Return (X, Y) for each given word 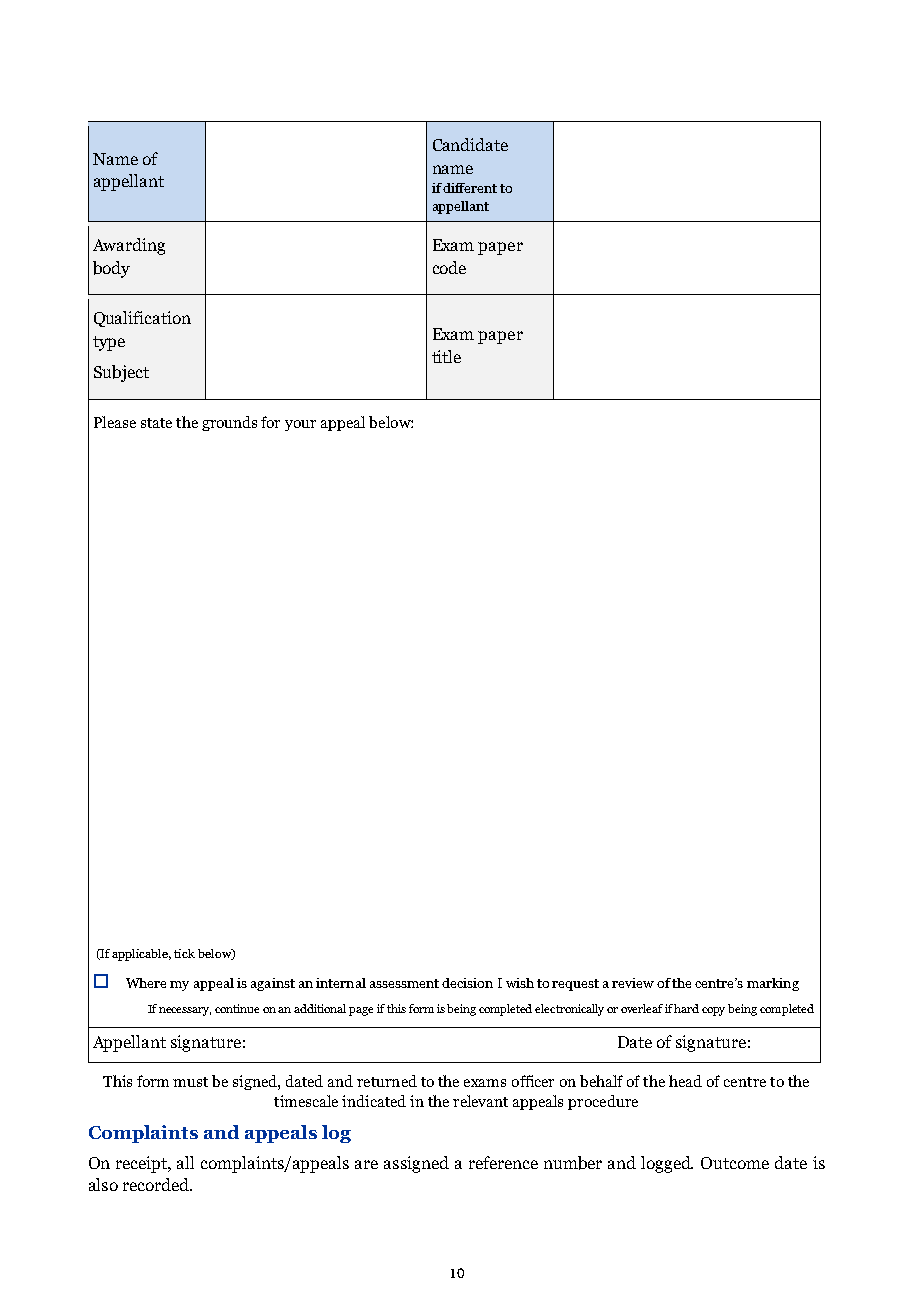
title (446, 356)
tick (184, 953)
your (300, 425)
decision (467, 983)
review (633, 983)
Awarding (129, 246)
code (449, 267)
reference (503, 1162)
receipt (143, 1164)
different (470, 188)
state (156, 423)
